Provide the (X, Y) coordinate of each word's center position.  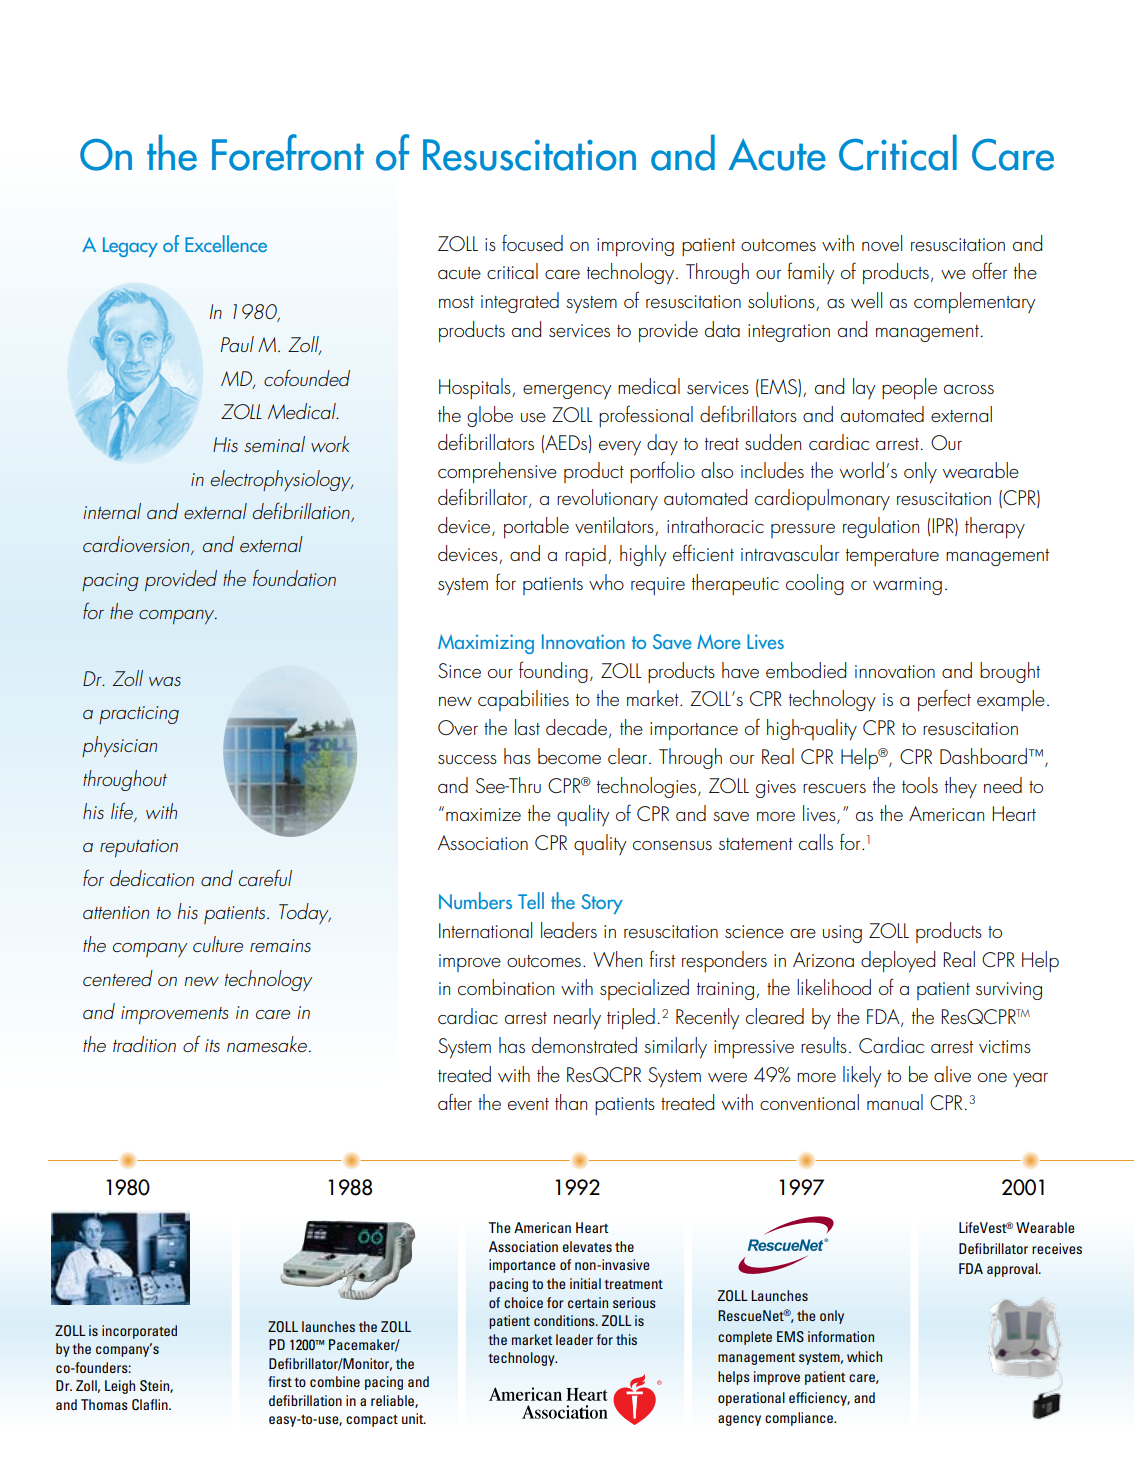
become (569, 756)
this (626, 1339)
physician (119, 746)
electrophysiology (282, 480)
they (961, 787)
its (212, 1045)
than (571, 1102)
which (864, 1356)
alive (952, 1074)
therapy (995, 528)
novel (882, 243)
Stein (155, 1386)
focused (532, 242)
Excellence (226, 243)
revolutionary (607, 499)
